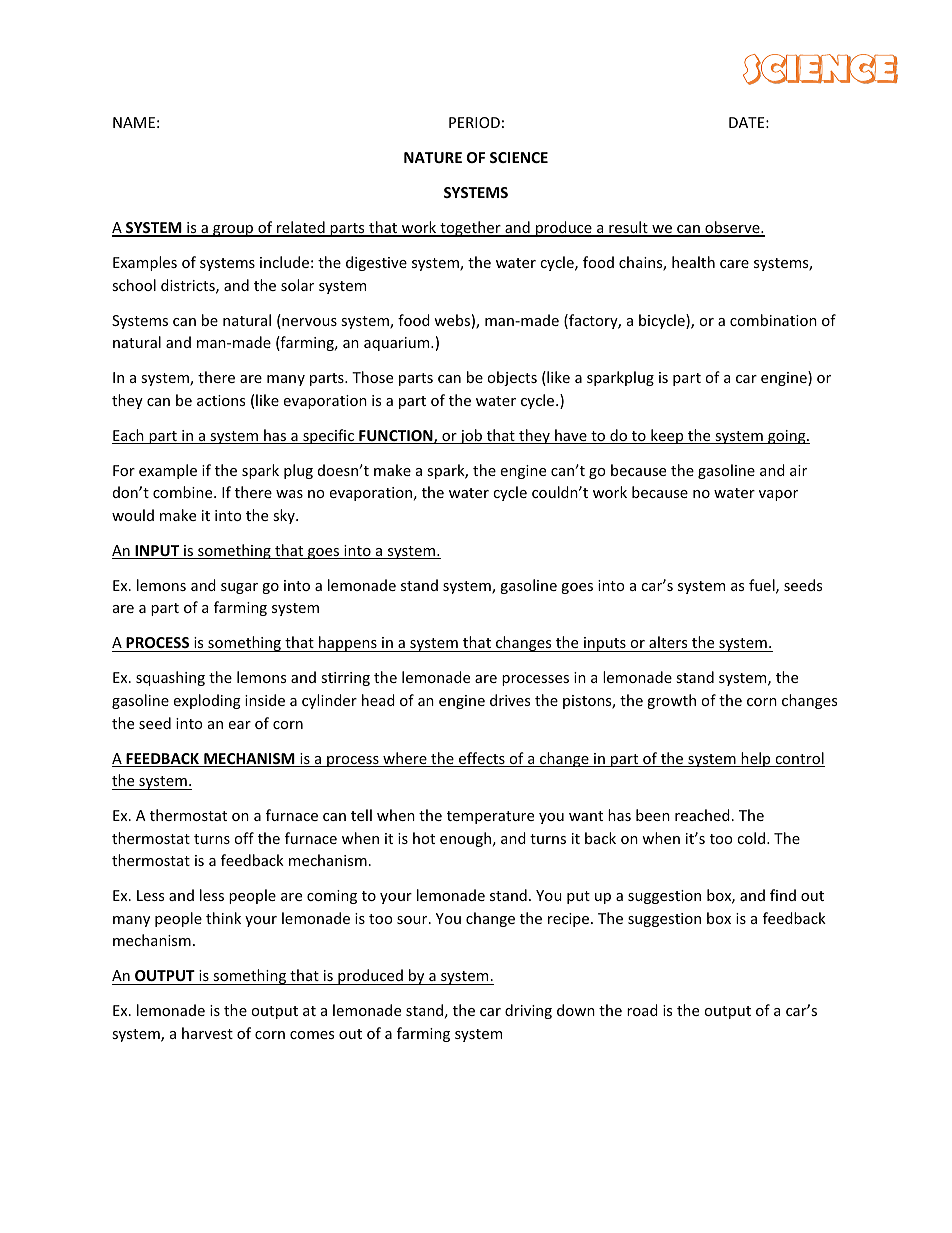  I want to click on comes, so click(312, 1035).
